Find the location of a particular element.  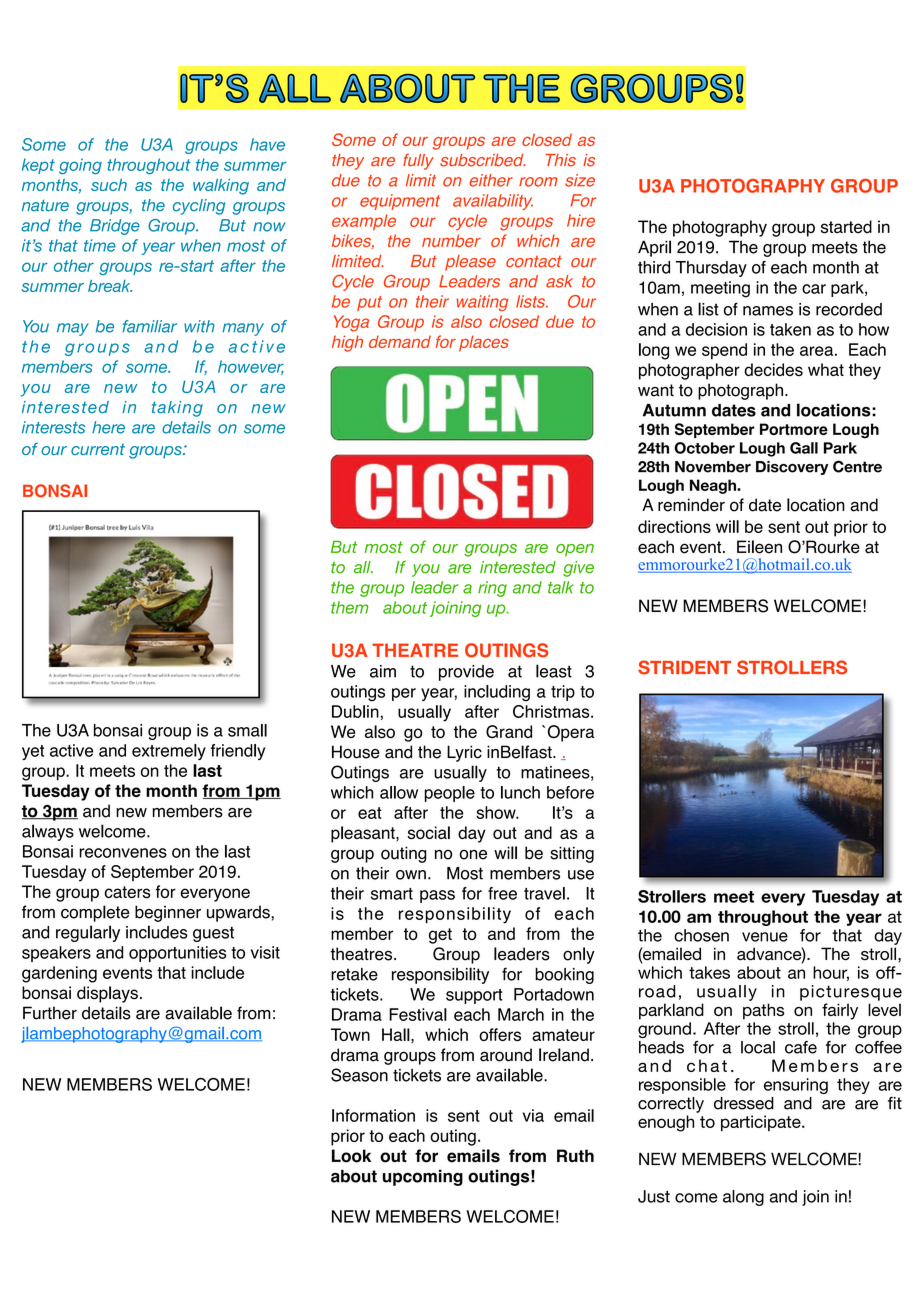

either is located at coordinates (491, 180).
